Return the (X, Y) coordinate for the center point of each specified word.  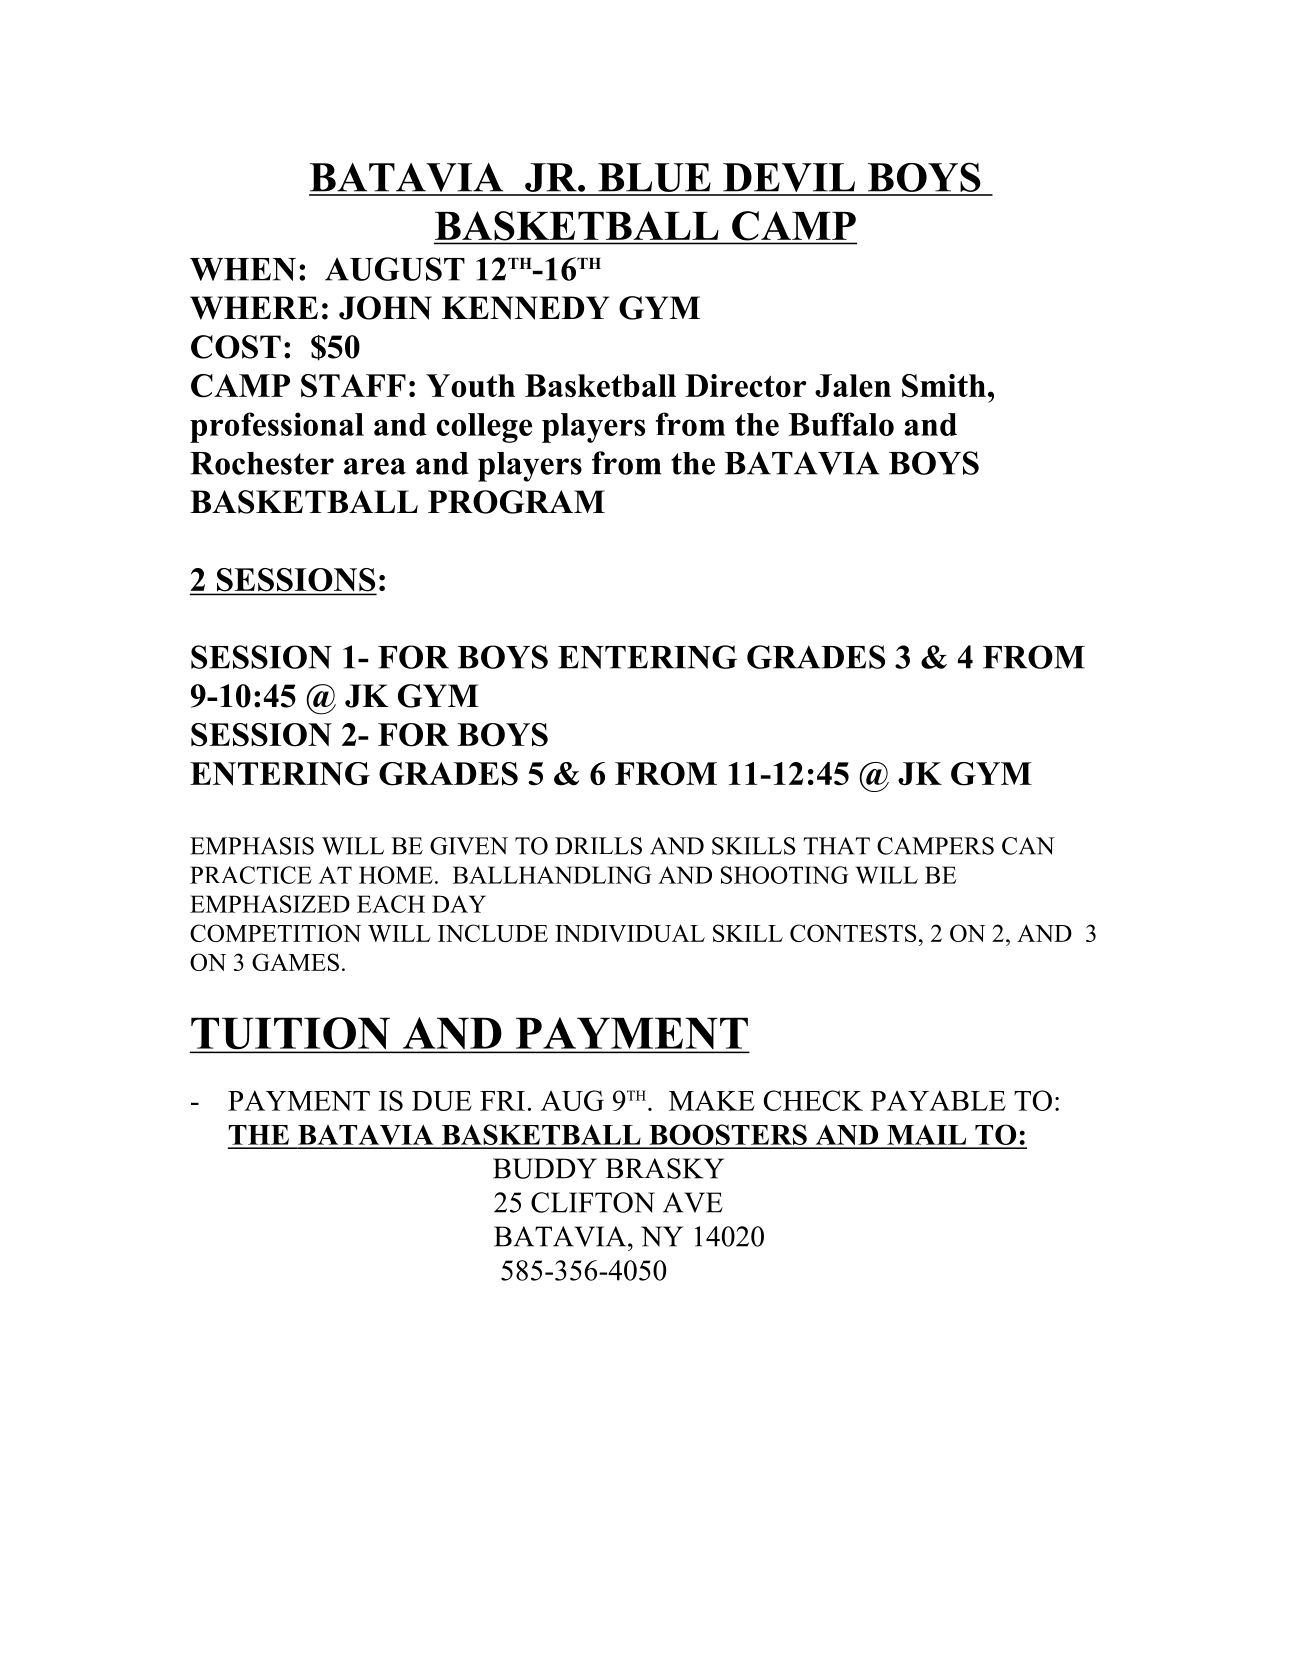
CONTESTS (853, 933)
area (375, 466)
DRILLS (598, 846)
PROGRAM (516, 502)
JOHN (385, 308)
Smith (944, 386)
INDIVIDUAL (630, 933)
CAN (1028, 846)
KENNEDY (525, 308)
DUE (442, 1101)
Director (745, 386)
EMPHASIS (252, 846)
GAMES (295, 962)
